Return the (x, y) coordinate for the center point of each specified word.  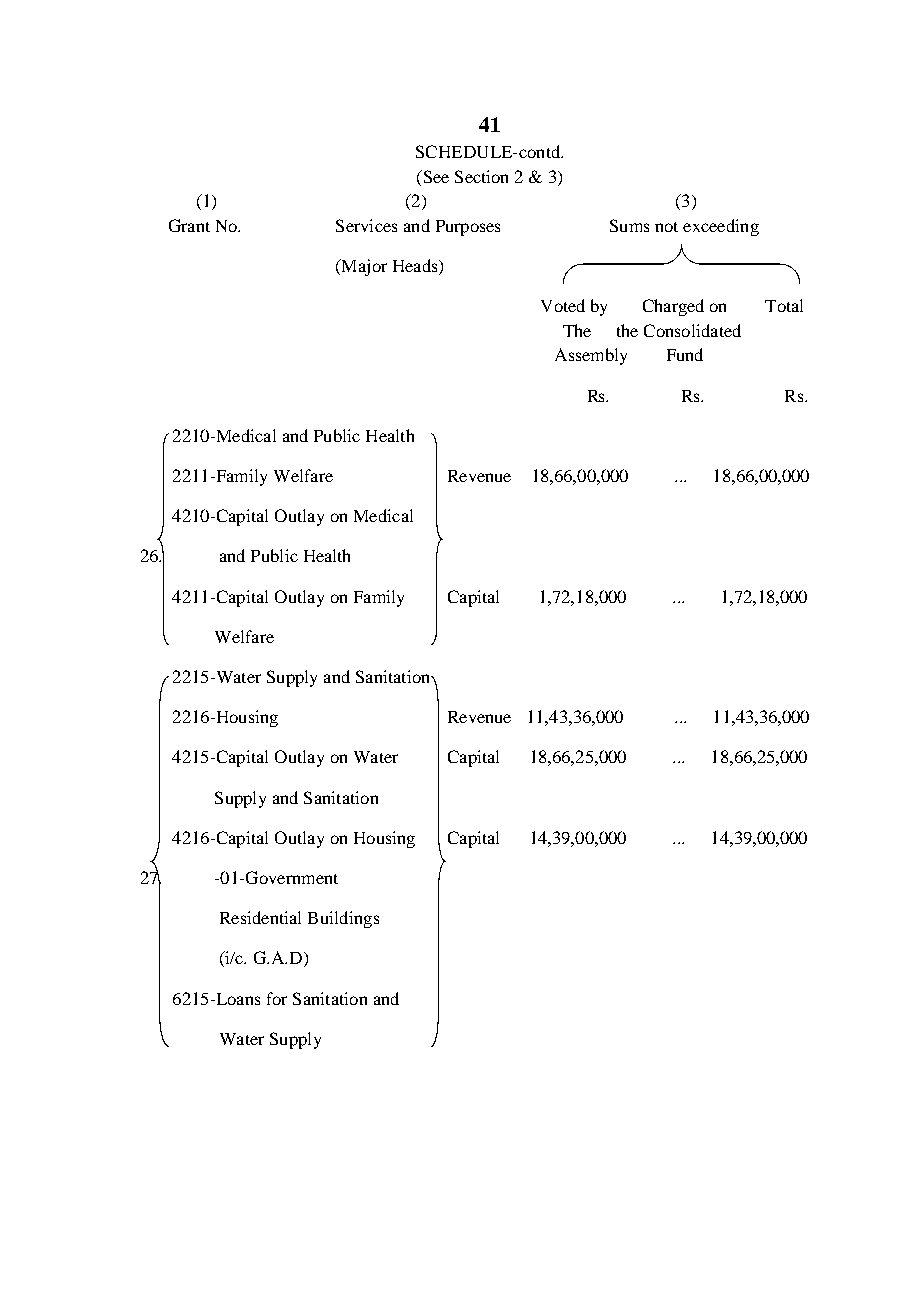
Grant (189, 225)
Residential (260, 917)
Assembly (591, 356)
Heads (416, 267)
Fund (685, 354)
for (277, 998)
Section (481, 176)
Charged (673, 307)
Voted (563, 305)
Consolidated (692, 330)
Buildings (343, 919)
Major (363, 267)
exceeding (721, 227)
